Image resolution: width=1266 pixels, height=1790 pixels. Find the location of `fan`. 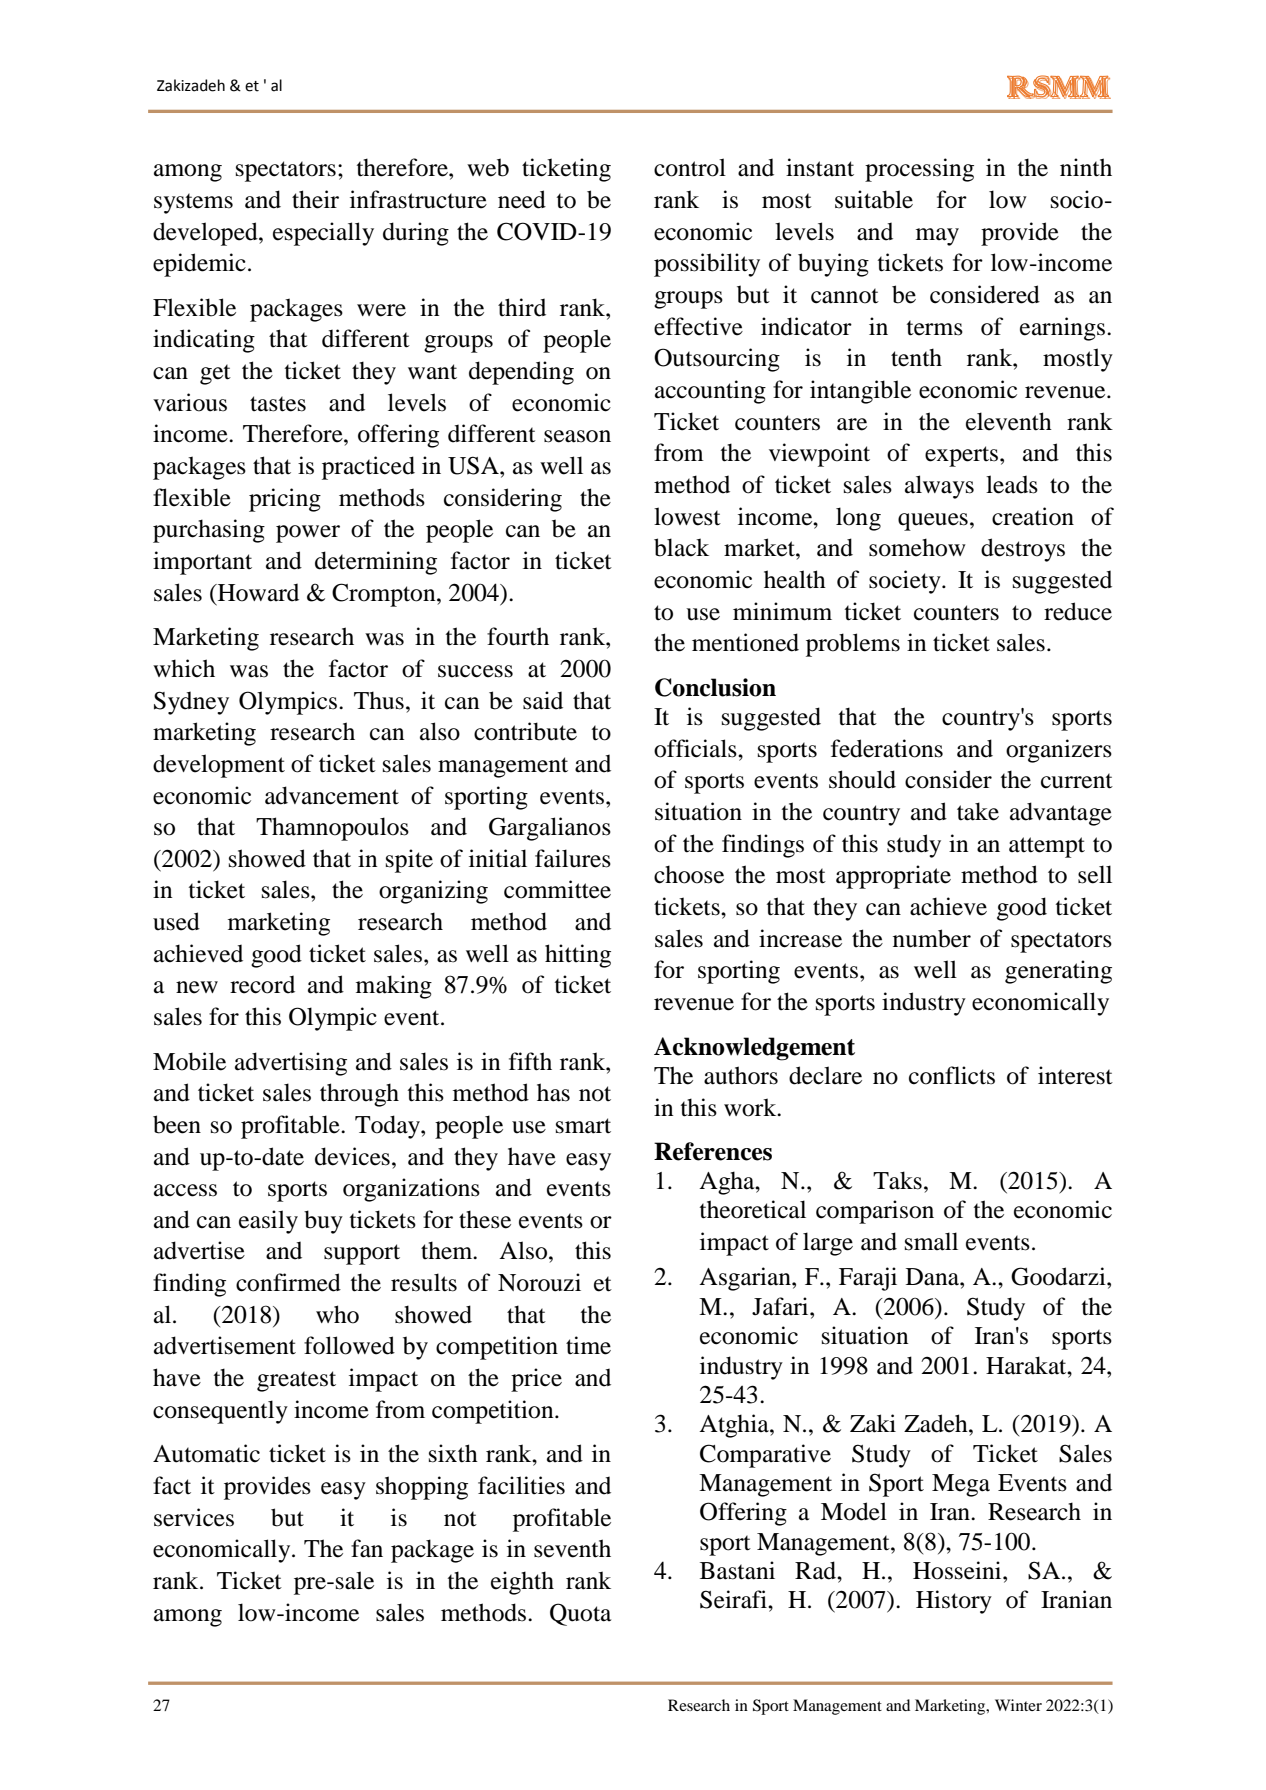

fan is located at coordinates (367, 1548).
